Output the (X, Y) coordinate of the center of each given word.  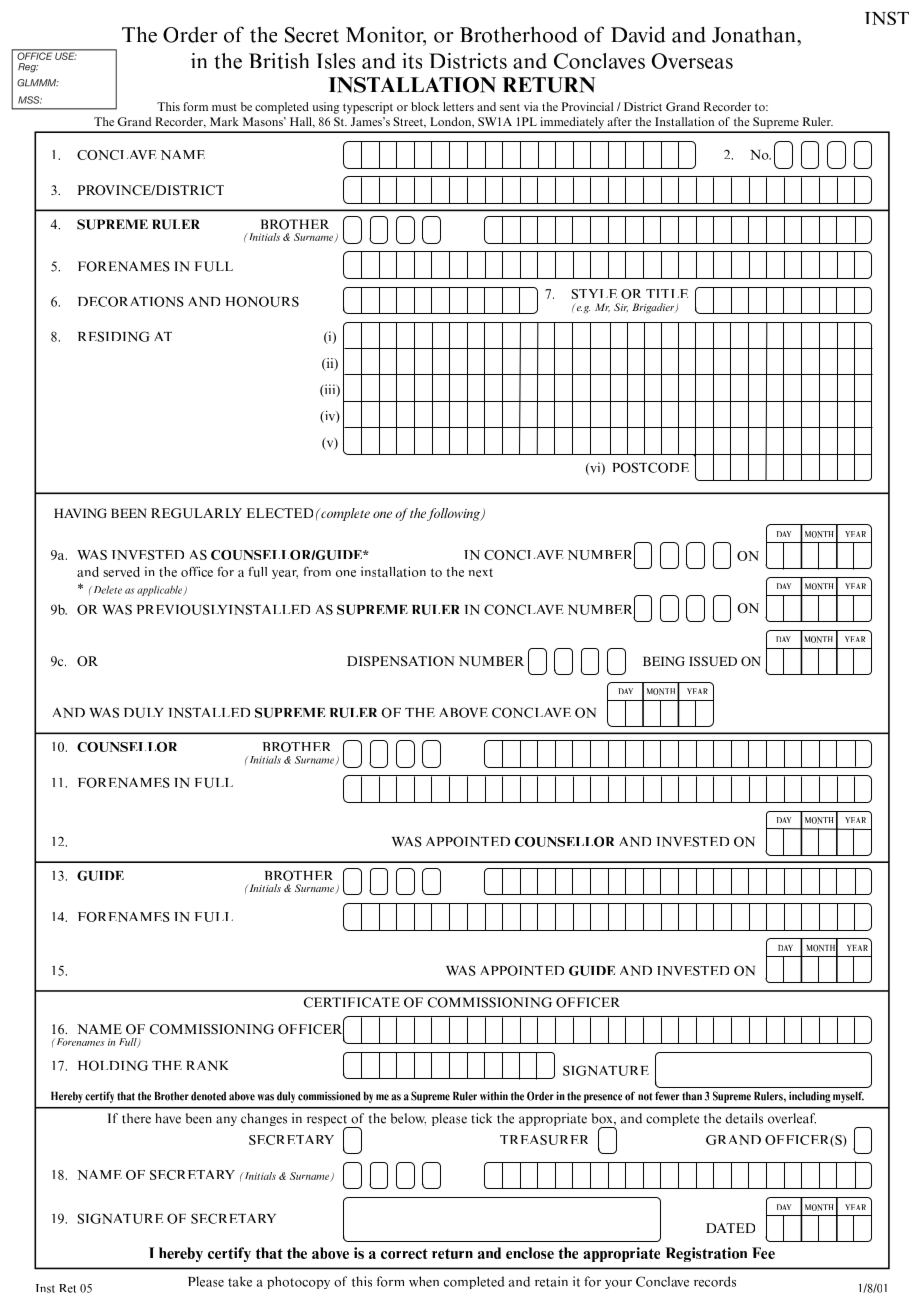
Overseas (692, 61)
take (240, 1281)
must (224, 107)
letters (458, 106)
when (424, 1281)
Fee (763, 1253)
